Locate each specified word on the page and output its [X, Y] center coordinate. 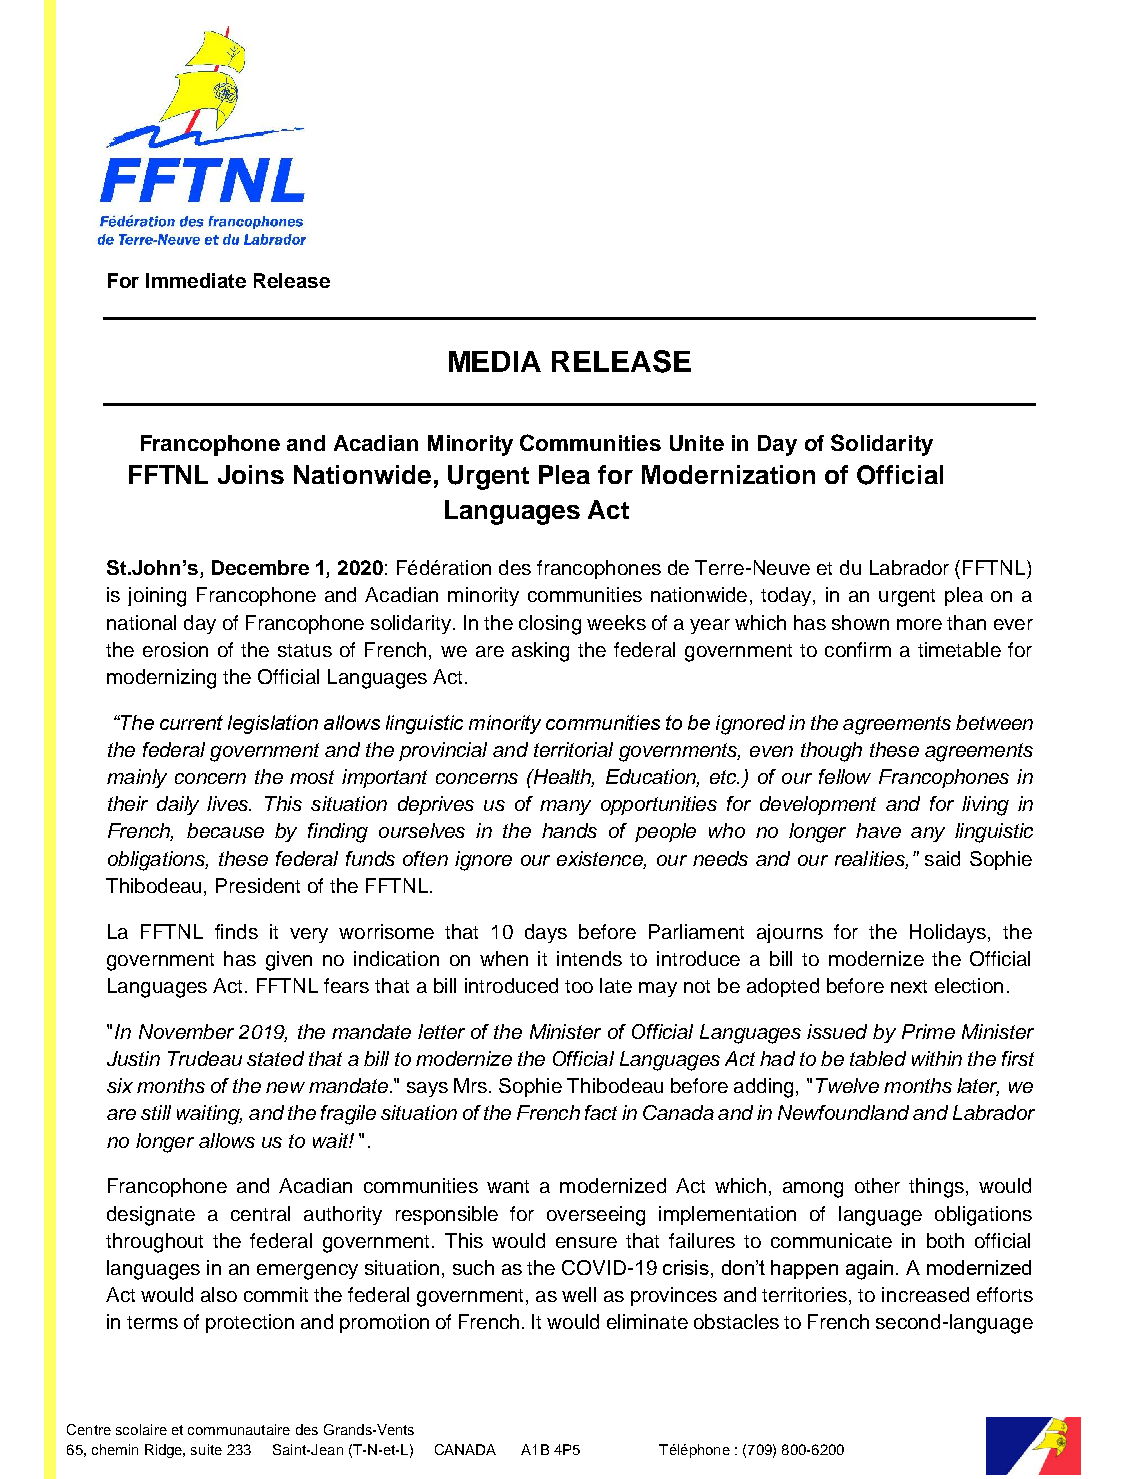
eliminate [647, 1321]
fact [601, 1112]
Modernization [728, 474]
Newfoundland [843, 1112]
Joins [251, 474]
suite [206, 1449]
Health [562, 778]
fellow [845, 776]
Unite [697, 443]
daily [178, 805]
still [156, 1112]
